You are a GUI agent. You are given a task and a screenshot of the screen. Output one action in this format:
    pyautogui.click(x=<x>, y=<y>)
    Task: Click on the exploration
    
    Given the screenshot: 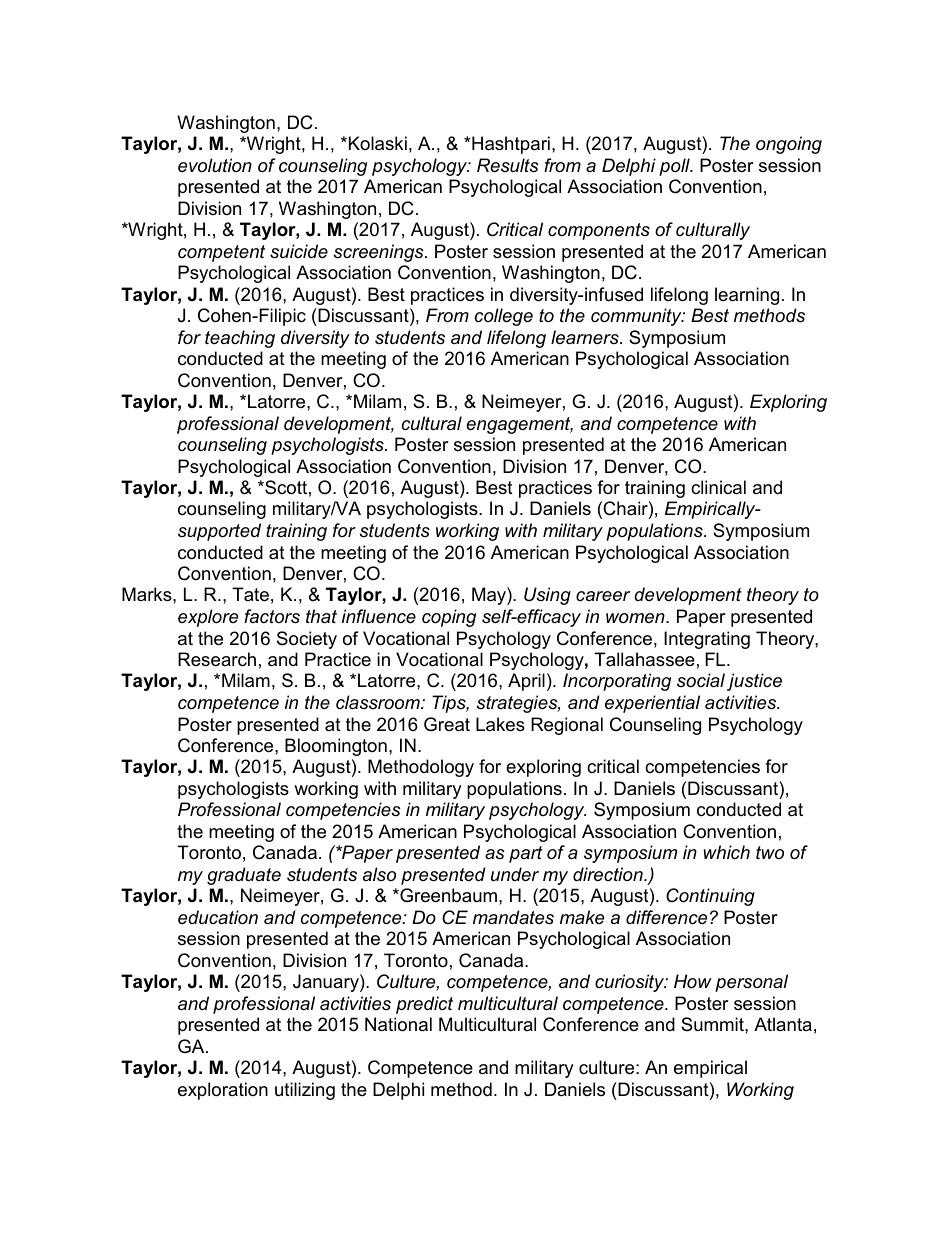 What is the action you would take?
    pyautogui.click(x=223, y=1091)
